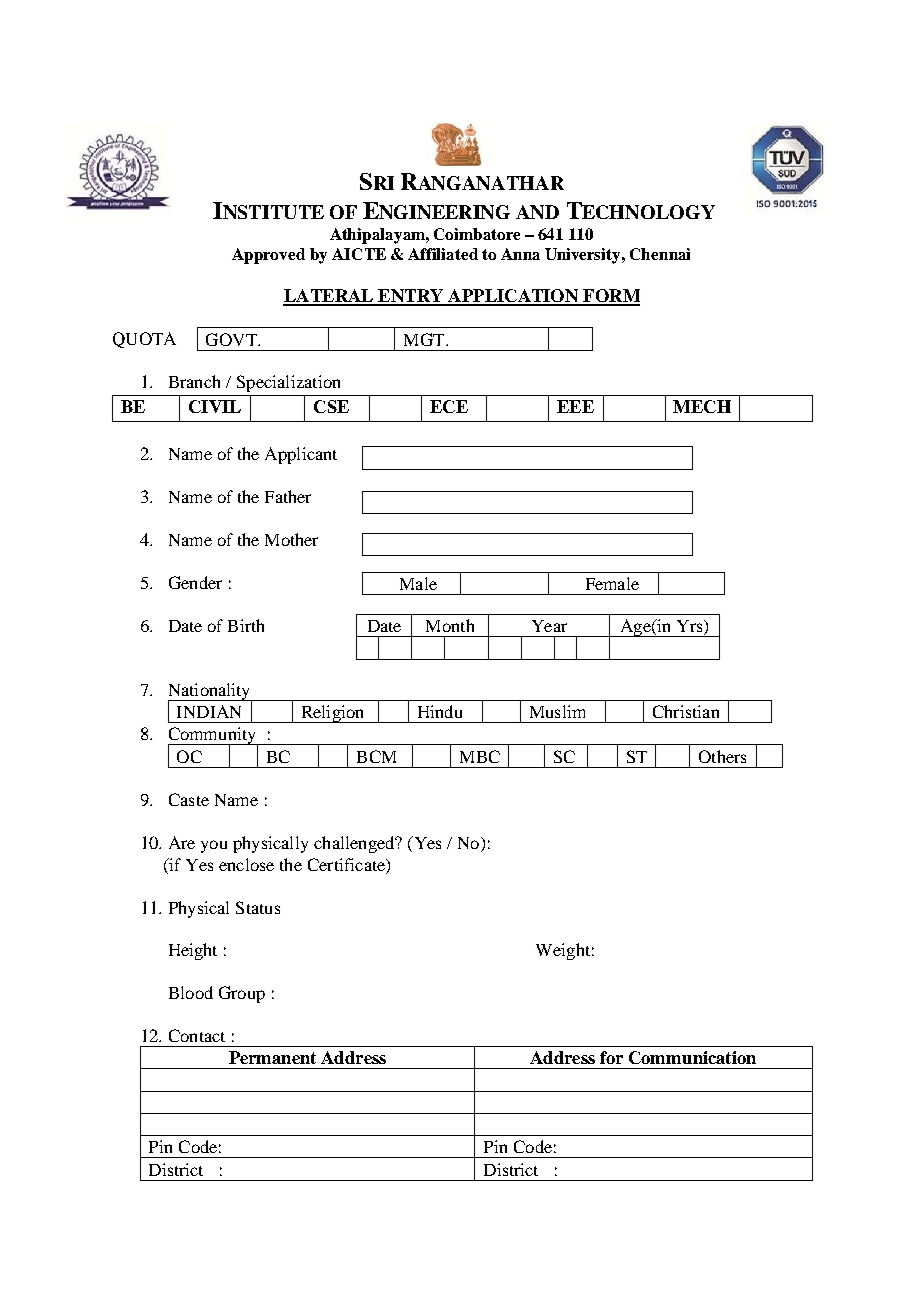 The height and width of the screenshot is (1308, 924). I want to click on ECE, so click(449, 406).
